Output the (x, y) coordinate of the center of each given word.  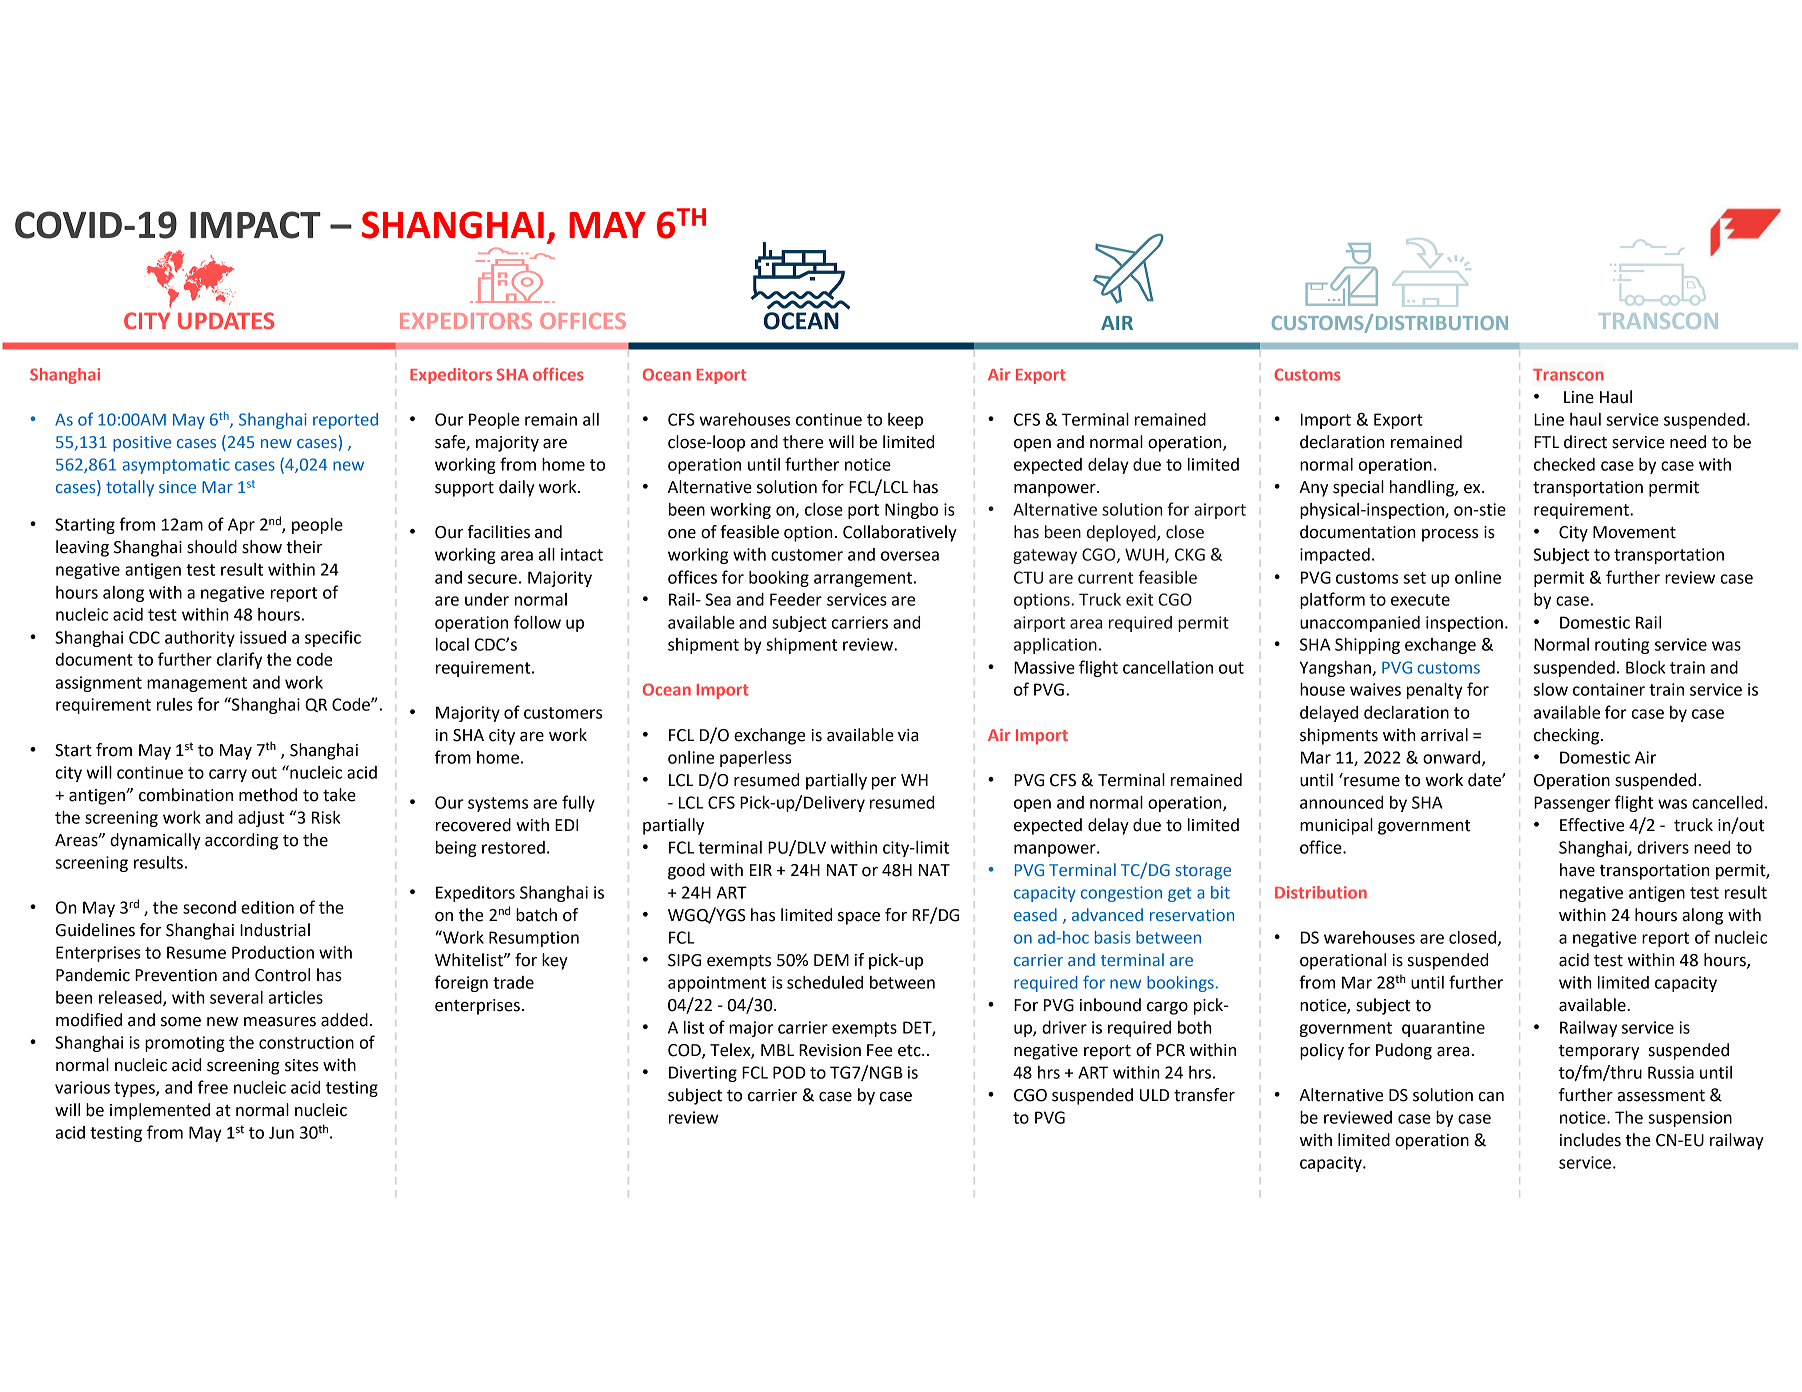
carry (228, 775)
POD (789, 1072)
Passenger (1572, 804)
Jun (281, 1132)
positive (142, 444)
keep (905, 421)
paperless (756, 759)
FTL (1546, 442)
